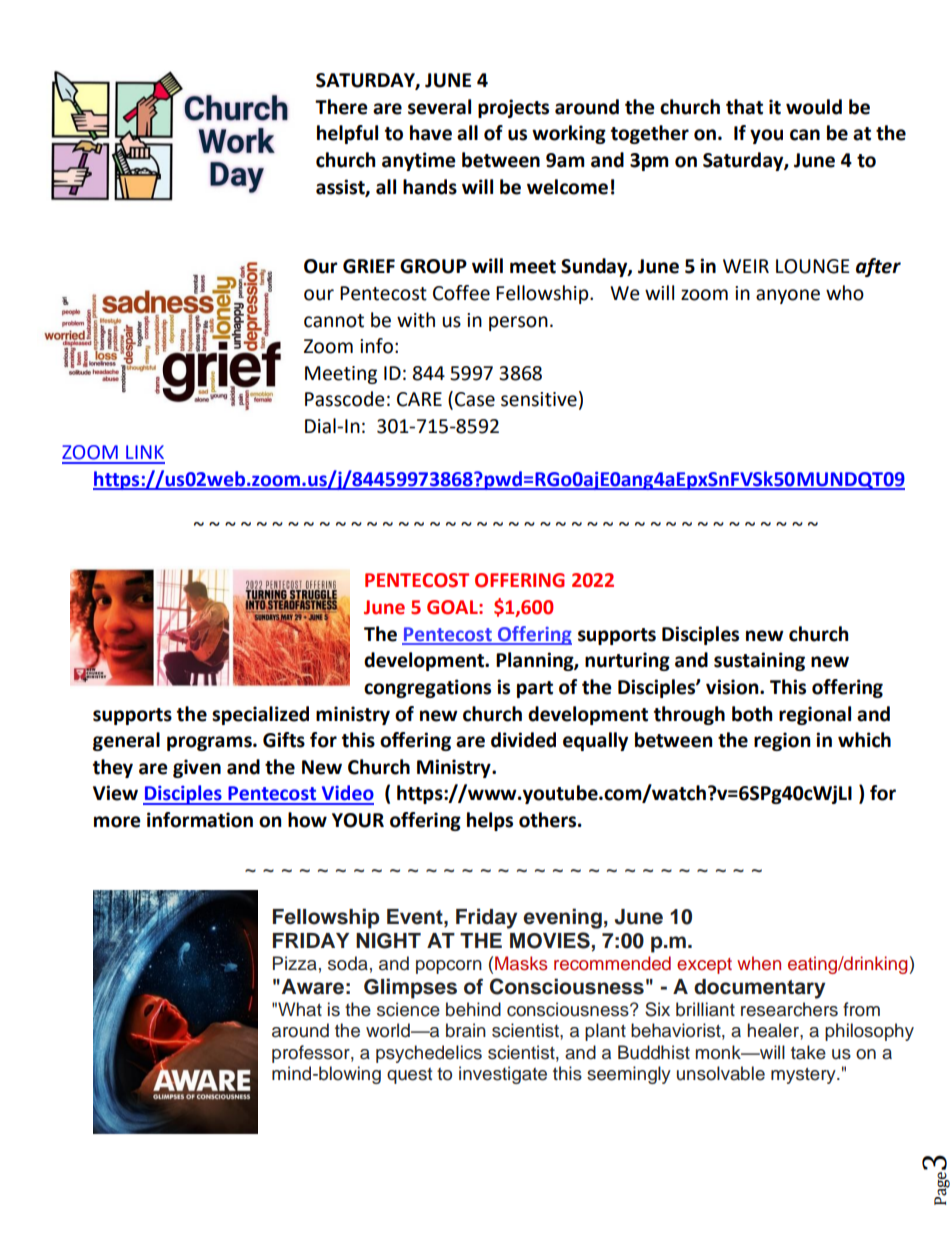 The height and width of the screenshot is (1233, 952). What do you see at coordinates (523, 740) in the screenshot?
I see `divided` at bounding box center [523, 740].
